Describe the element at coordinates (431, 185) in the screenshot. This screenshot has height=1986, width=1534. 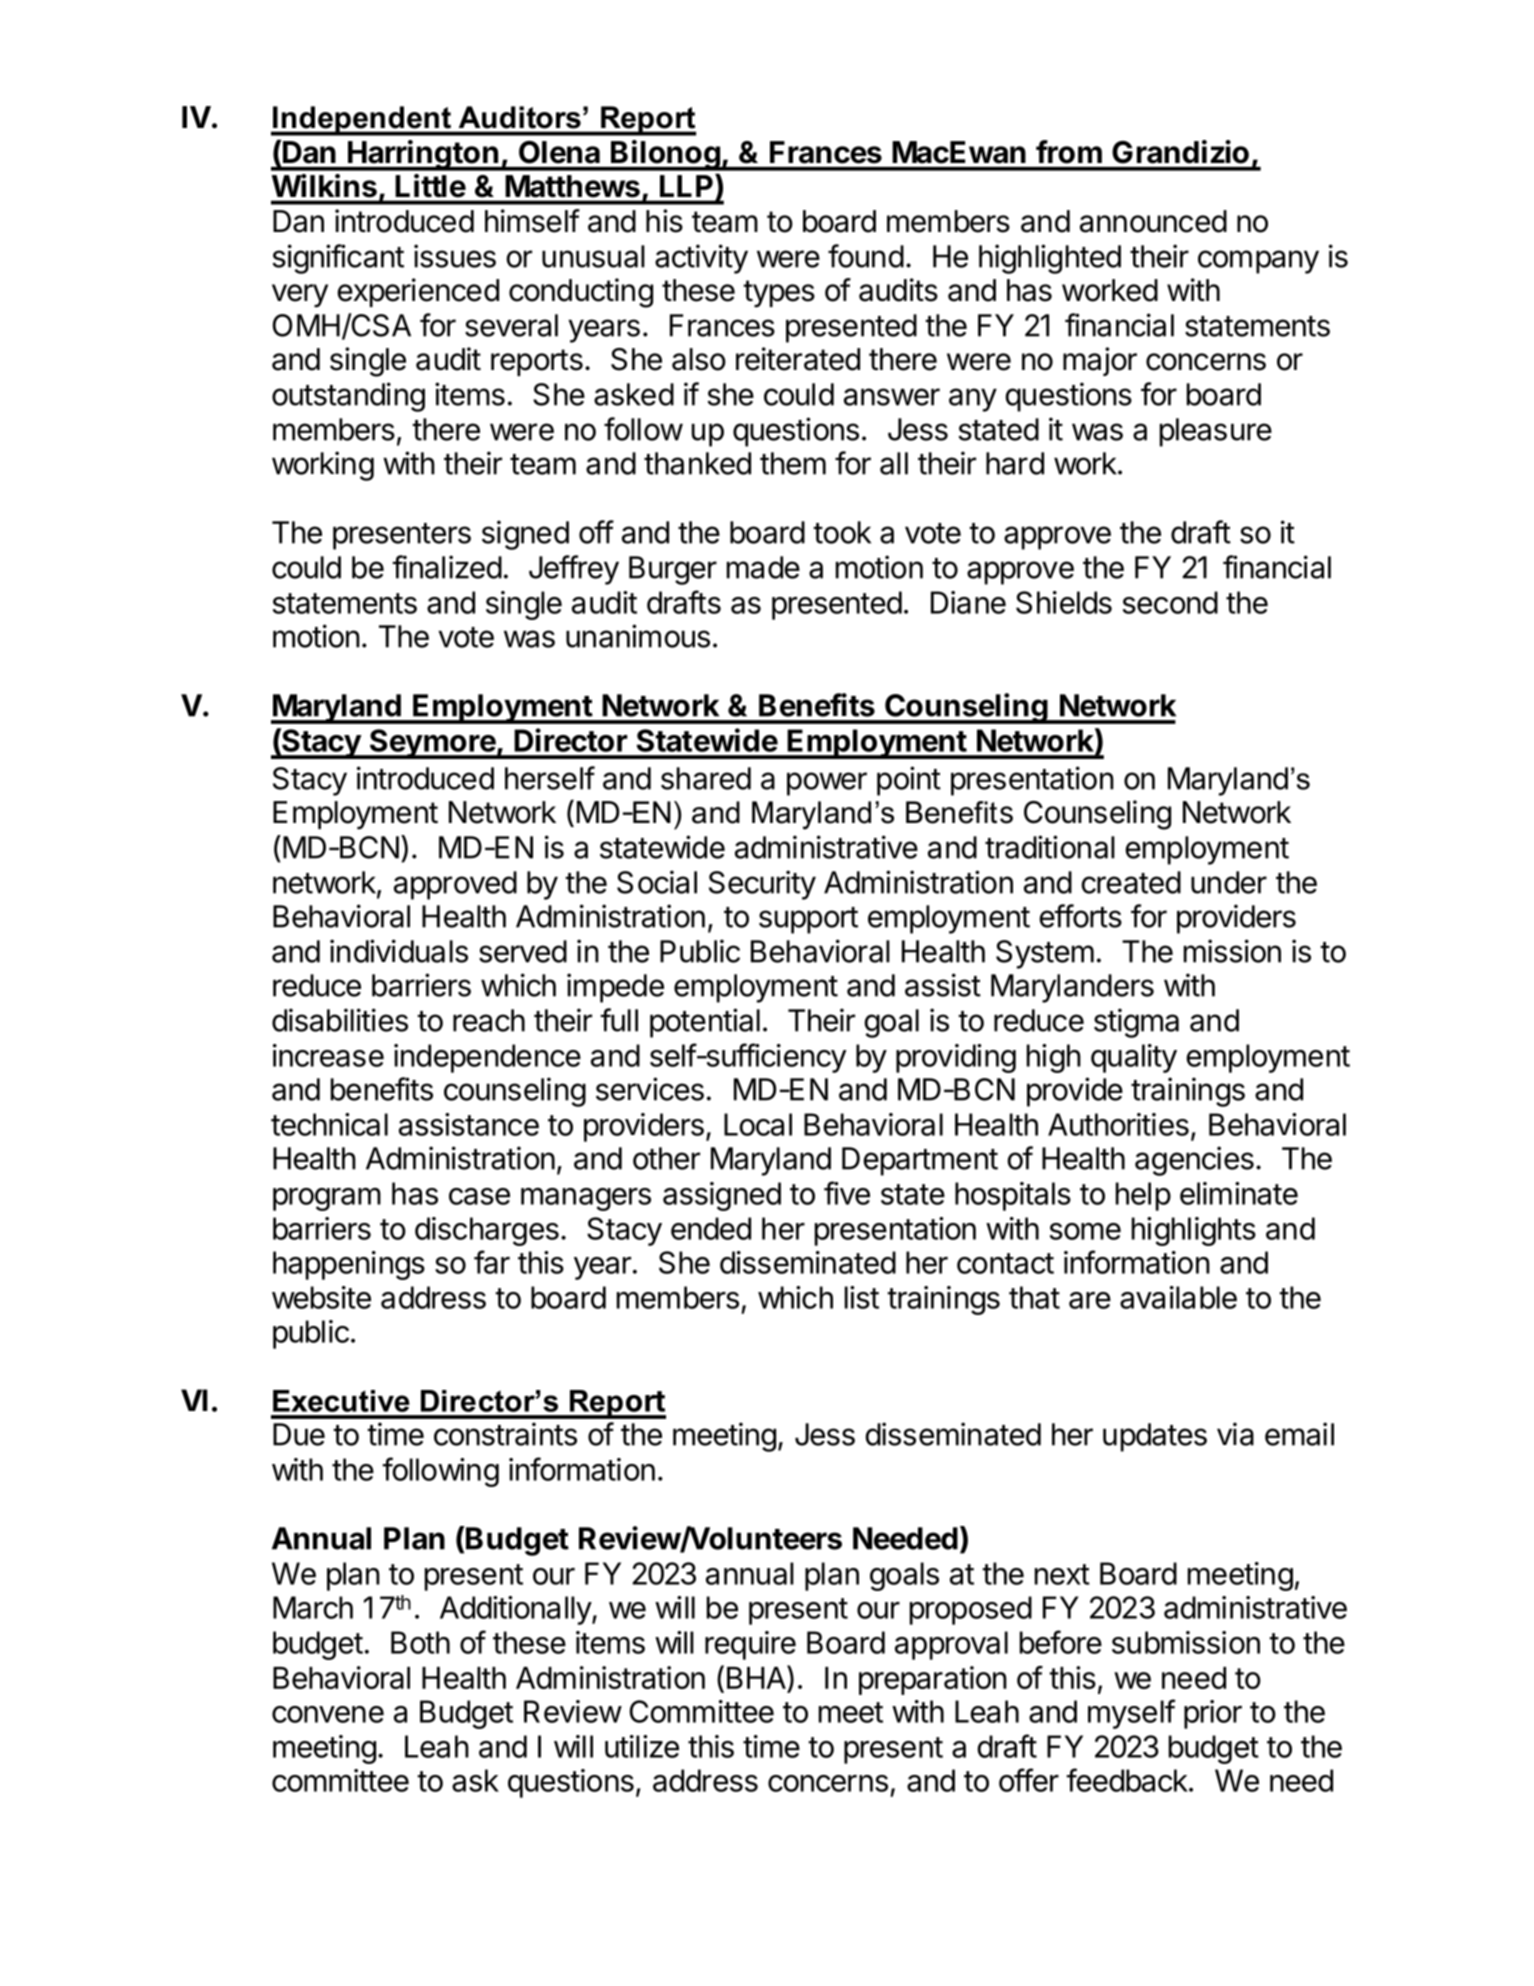
I see `Little` at that location.
